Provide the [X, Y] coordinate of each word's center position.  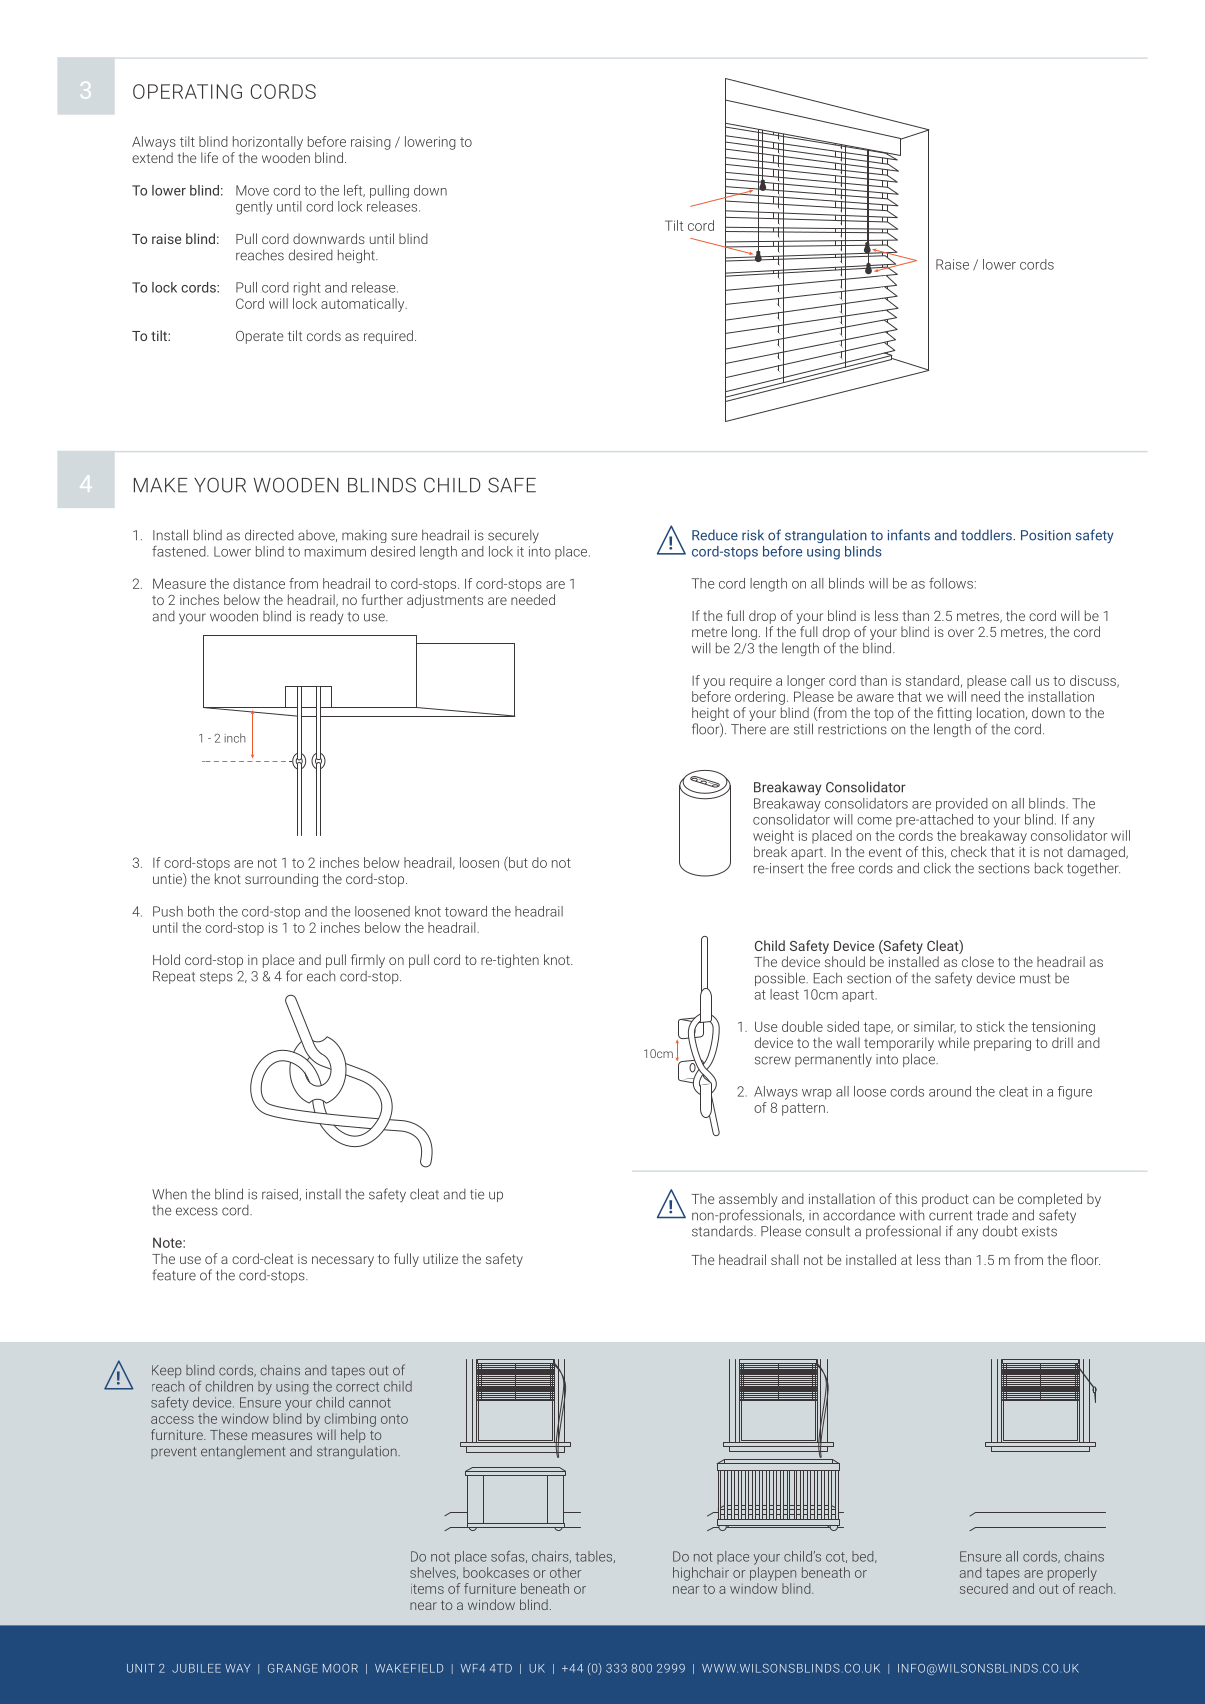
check [969, 851]
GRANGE [293, 1668]
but [517, 862]
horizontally [268, 143]
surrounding [281, 880]
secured [984, 1588]
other [565, 1572]
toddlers [987, 535]
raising [371, 143]
